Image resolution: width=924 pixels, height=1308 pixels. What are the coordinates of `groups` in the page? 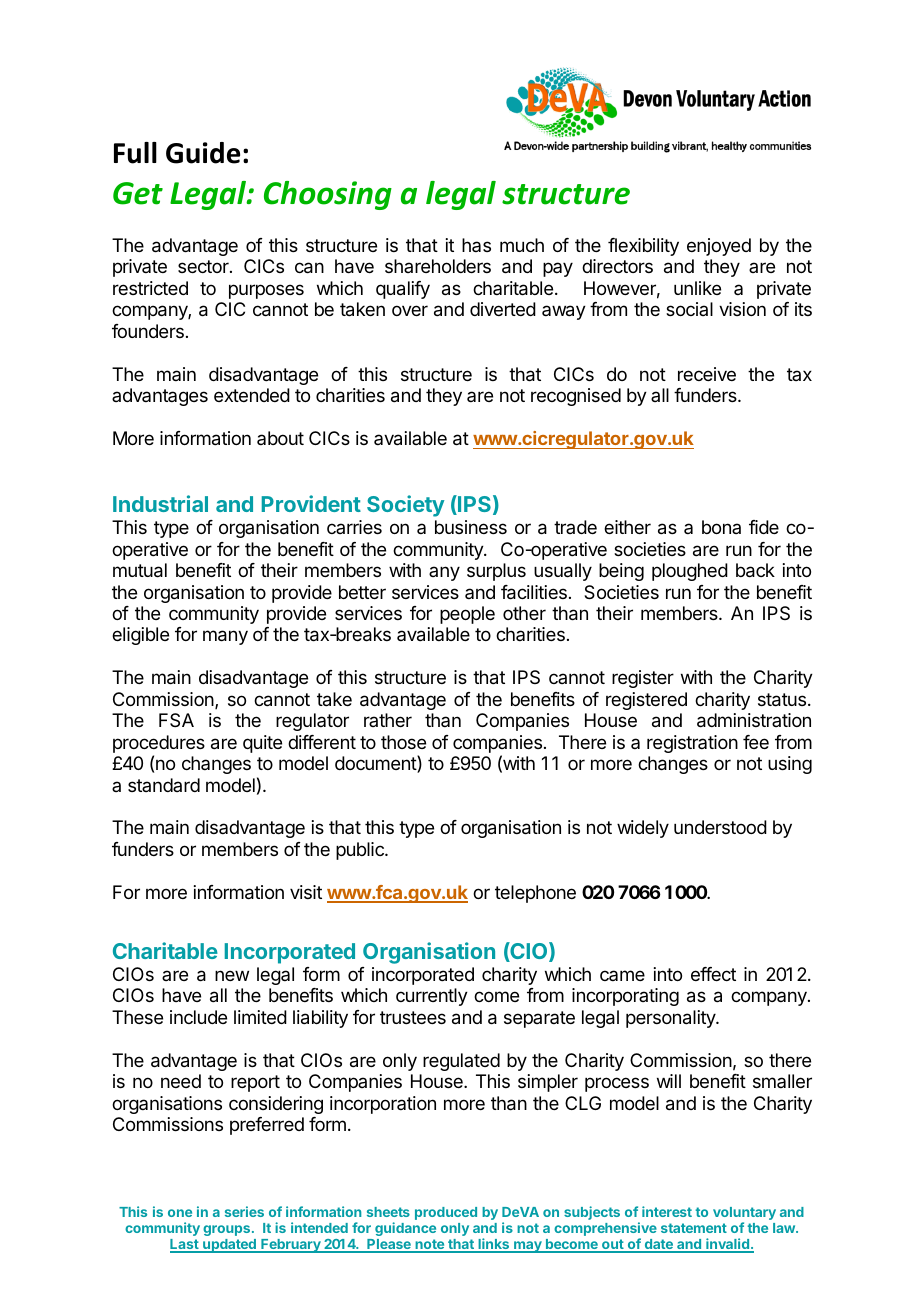 It's located at (228, 1230).
